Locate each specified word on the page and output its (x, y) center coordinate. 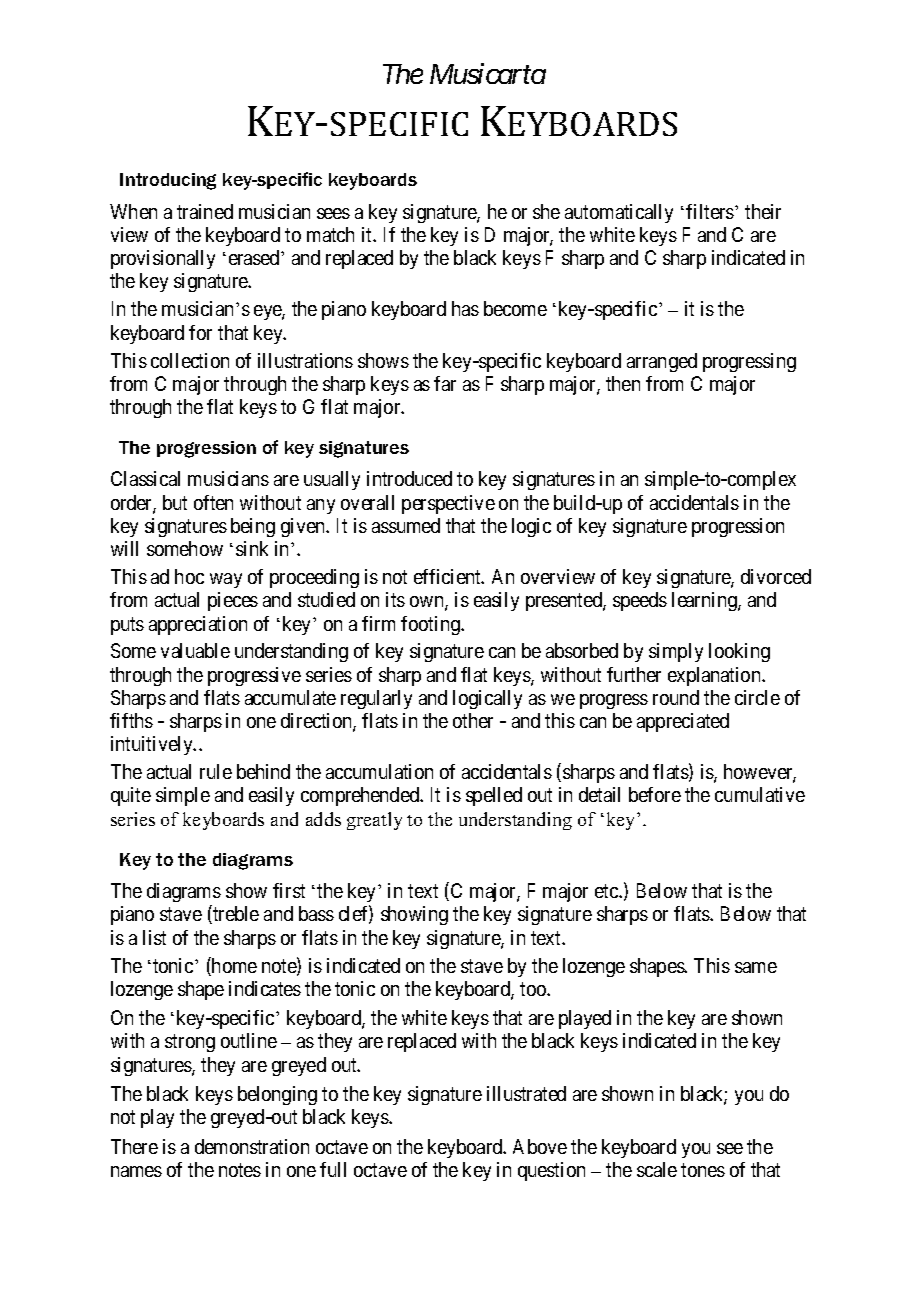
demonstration (252, 1146)
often (213, 502)
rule (216, 771)
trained (205, 211)
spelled (494, 796)
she (546, 211)
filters (710, 211)
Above (540, 1146)
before (655, 794)
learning (705, 601)
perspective (448, 504)
